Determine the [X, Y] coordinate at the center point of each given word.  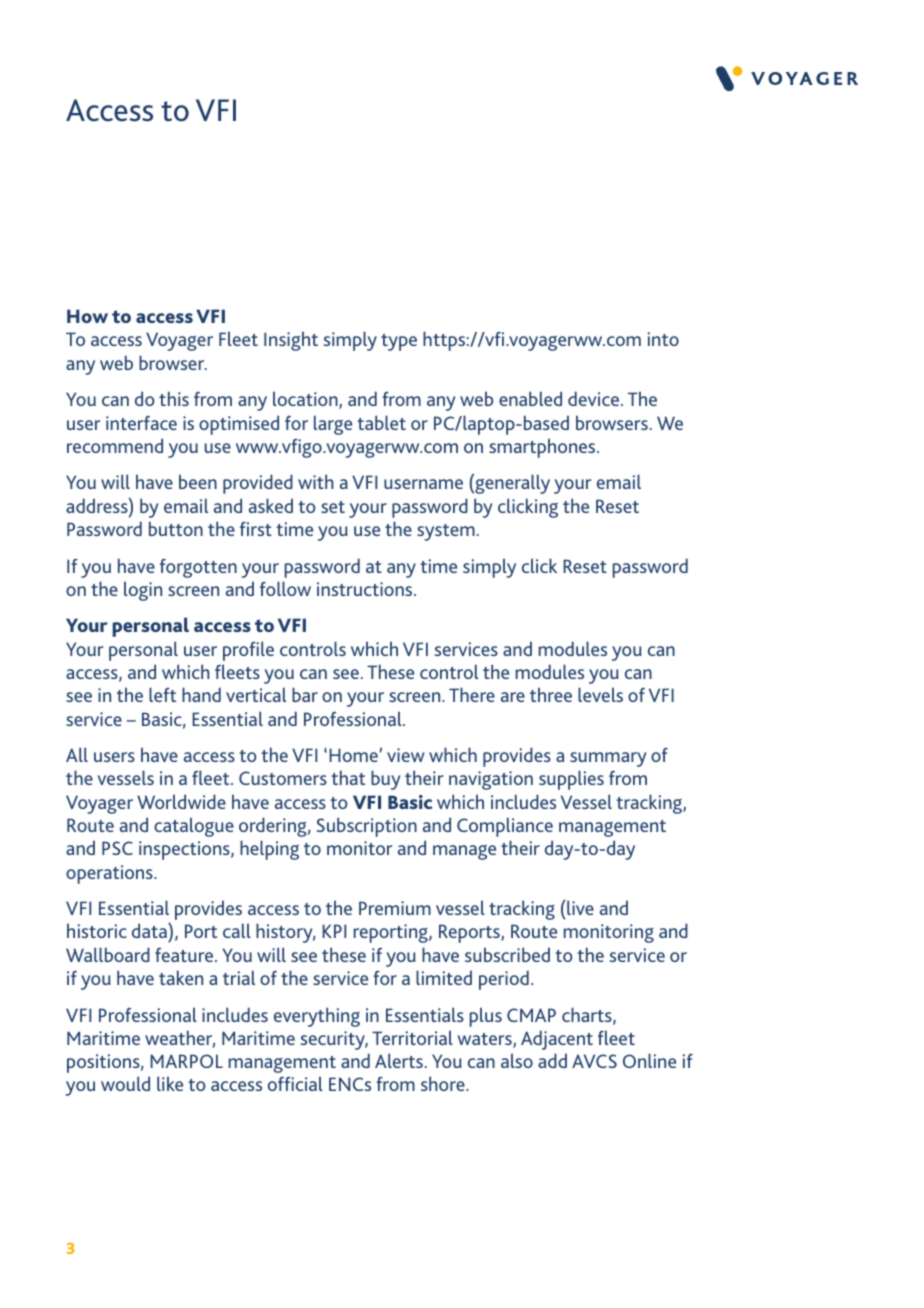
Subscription [367, 827]
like [170, 1083]
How [87, 316]
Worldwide [181, 801]
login [143, 591]
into [663, 339]
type [399, 342]
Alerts [399, 1060]
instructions [366, 589]
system [446, 532]
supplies [571, 780]
